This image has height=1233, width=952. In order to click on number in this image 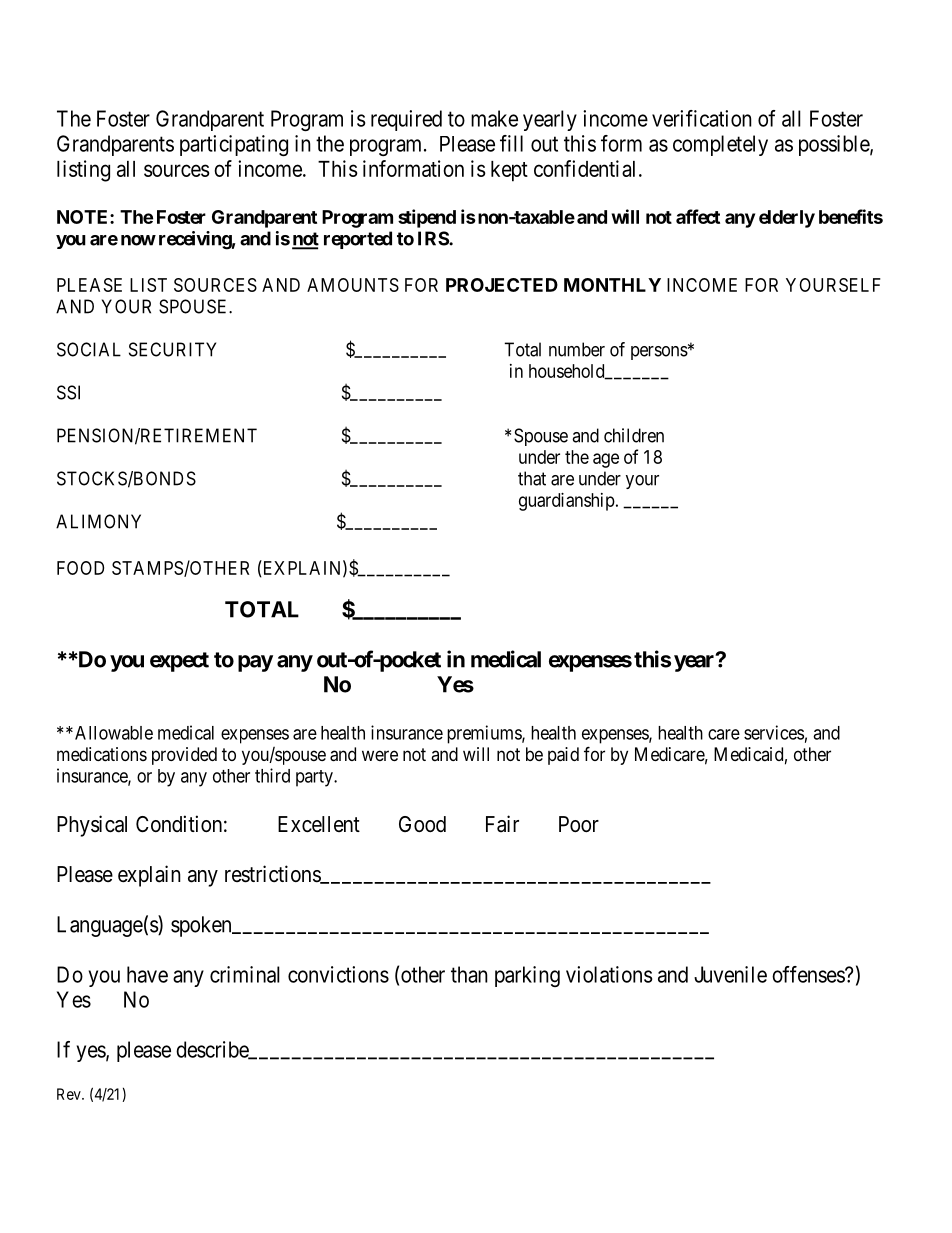, I will do `click(577, 349)`.
